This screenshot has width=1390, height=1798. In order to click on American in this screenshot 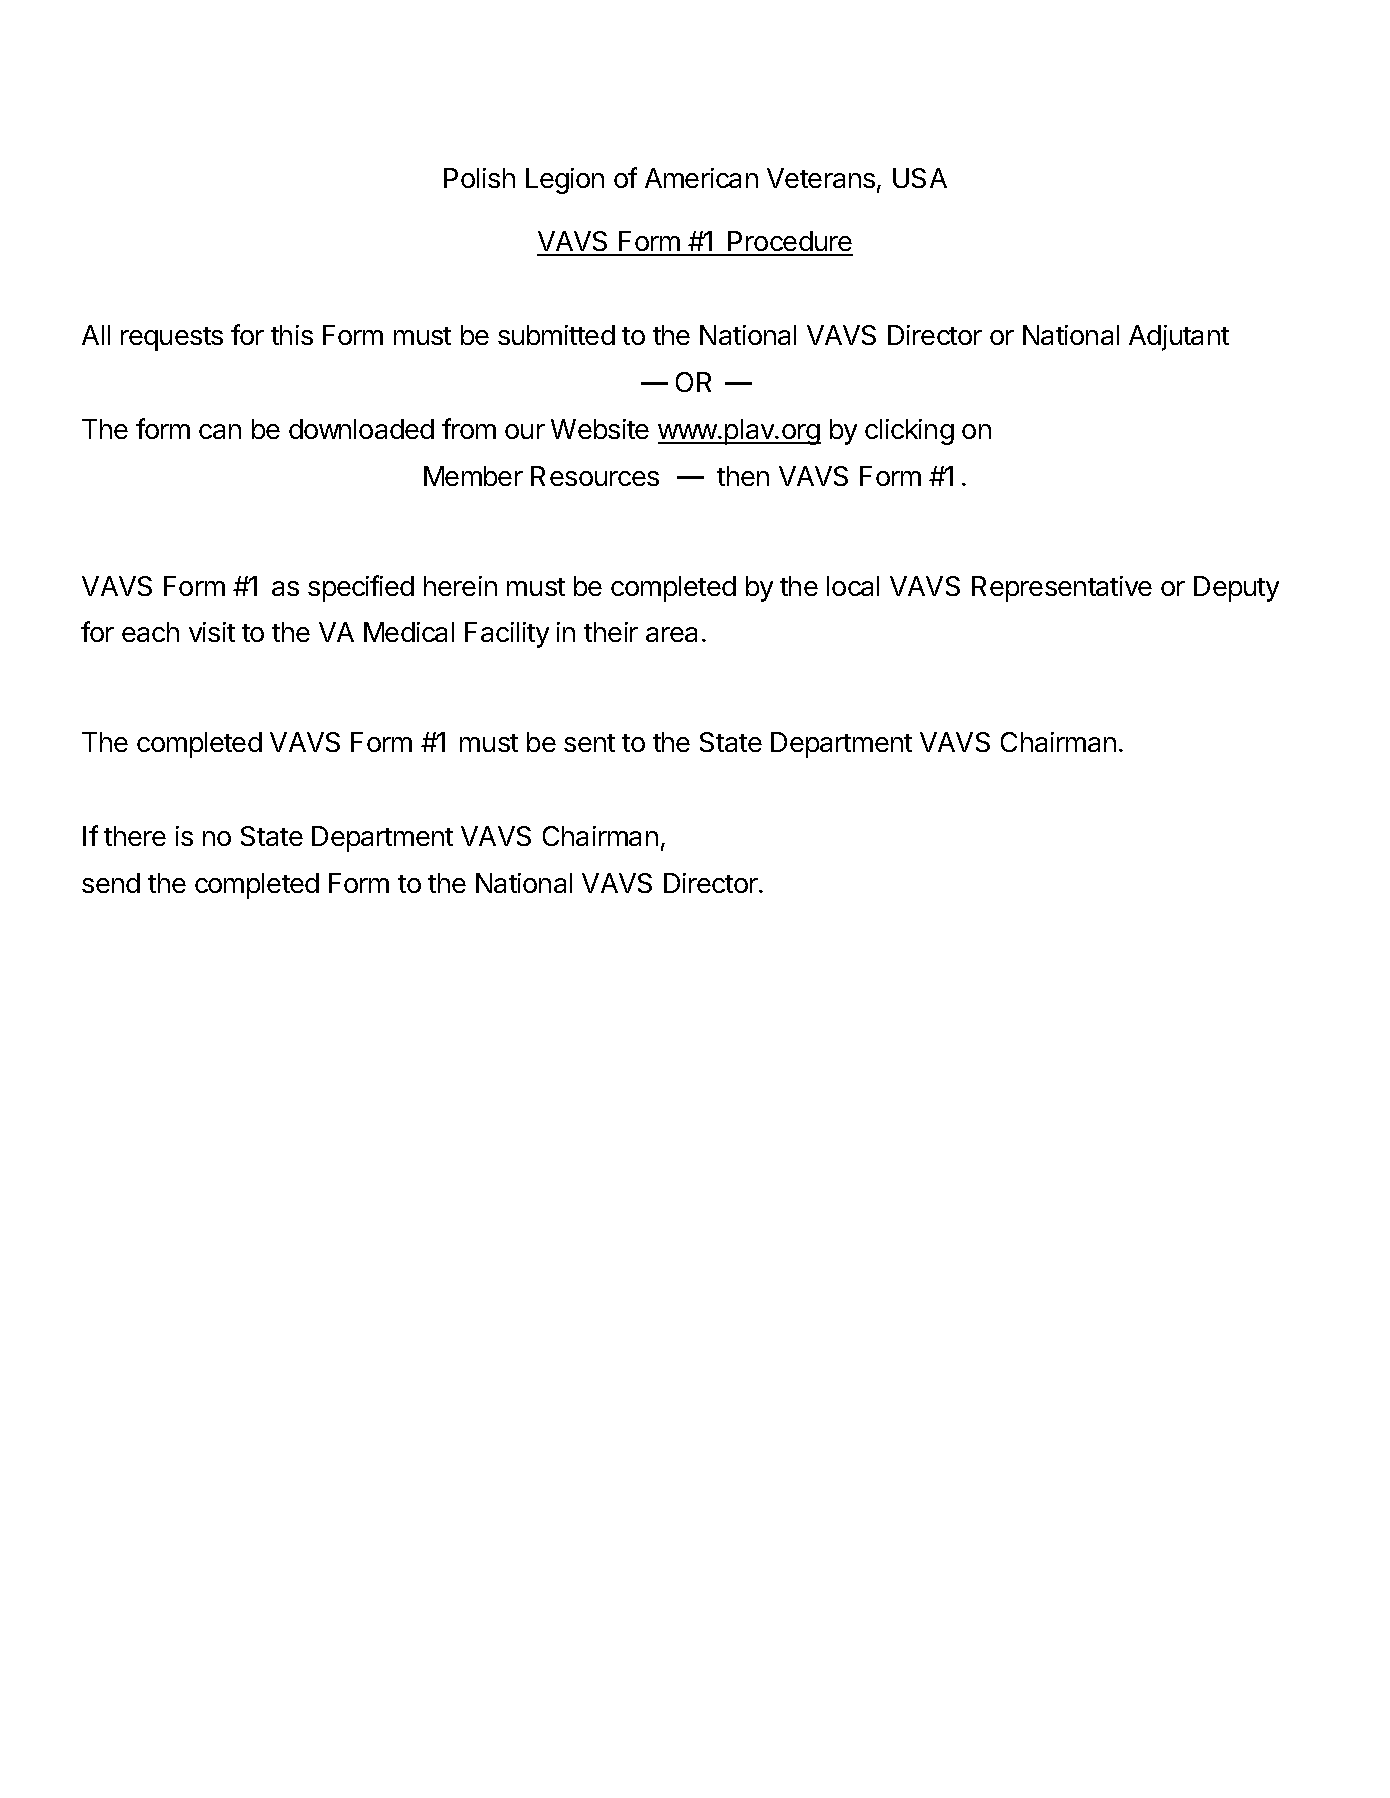, I will do `click(701, 178)`.
